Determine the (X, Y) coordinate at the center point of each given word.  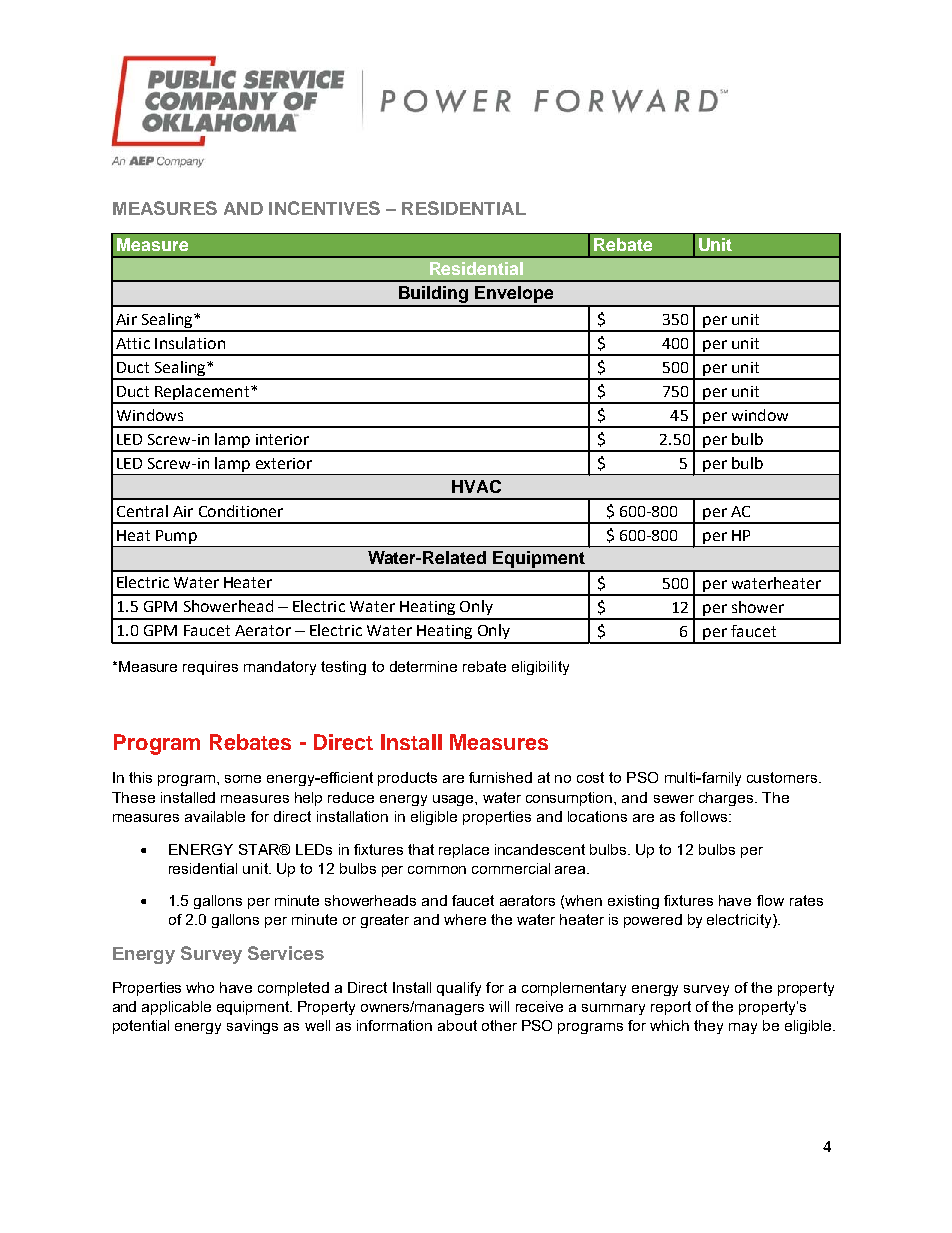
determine (423, 666)
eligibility (540, 668)
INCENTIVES (324, 208)
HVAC (476, 486)
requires (210, 668)
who (200, 987)
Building (434, 296)
